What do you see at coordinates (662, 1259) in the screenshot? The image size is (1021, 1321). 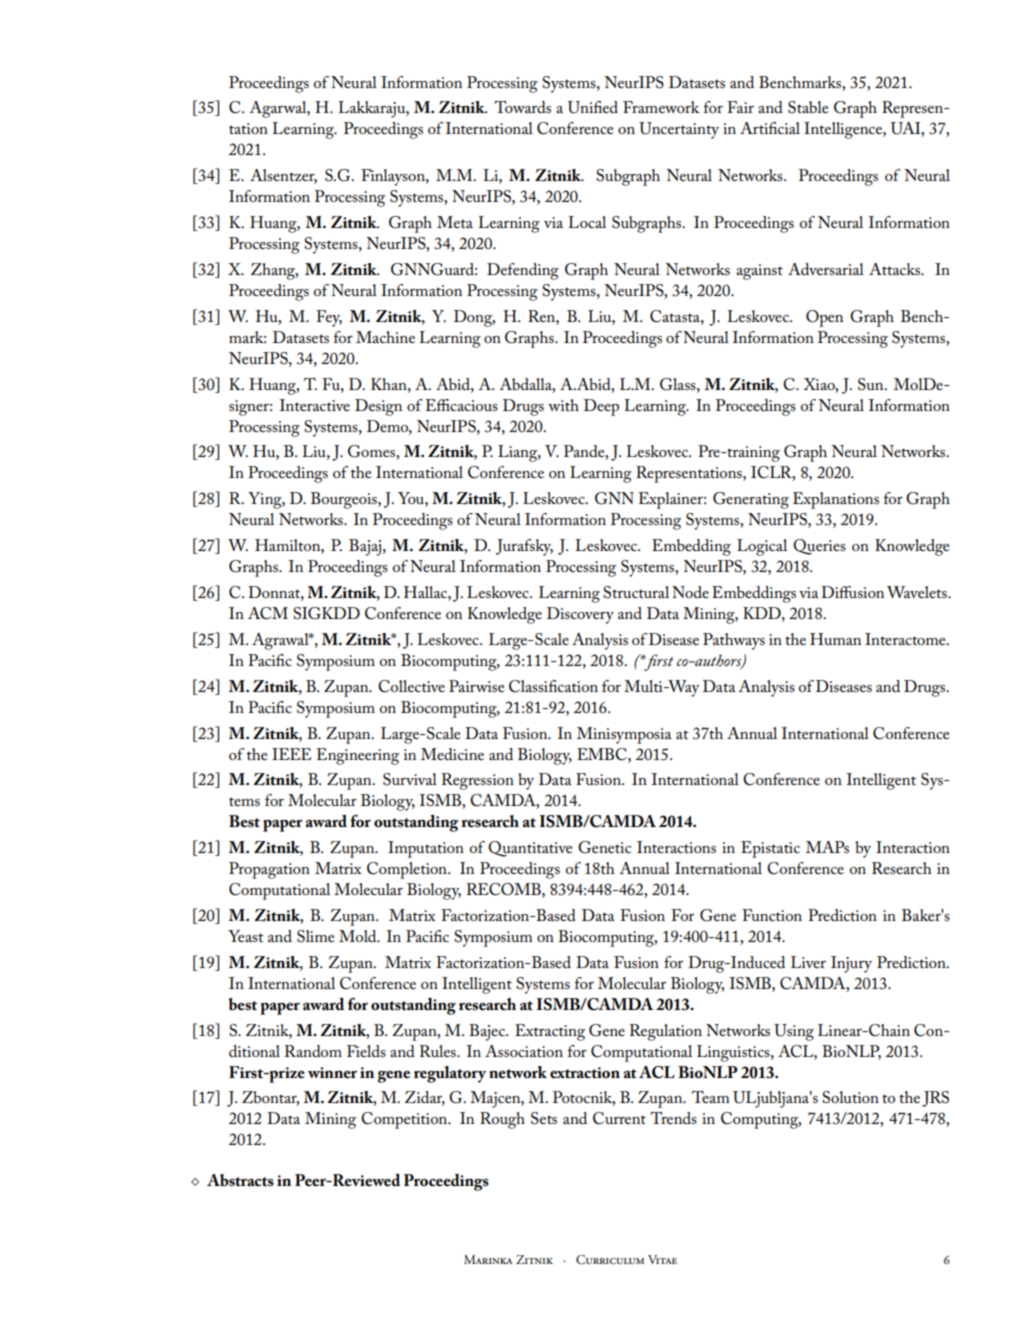 I see `VITAE` at bounding box center [662, 1259].
